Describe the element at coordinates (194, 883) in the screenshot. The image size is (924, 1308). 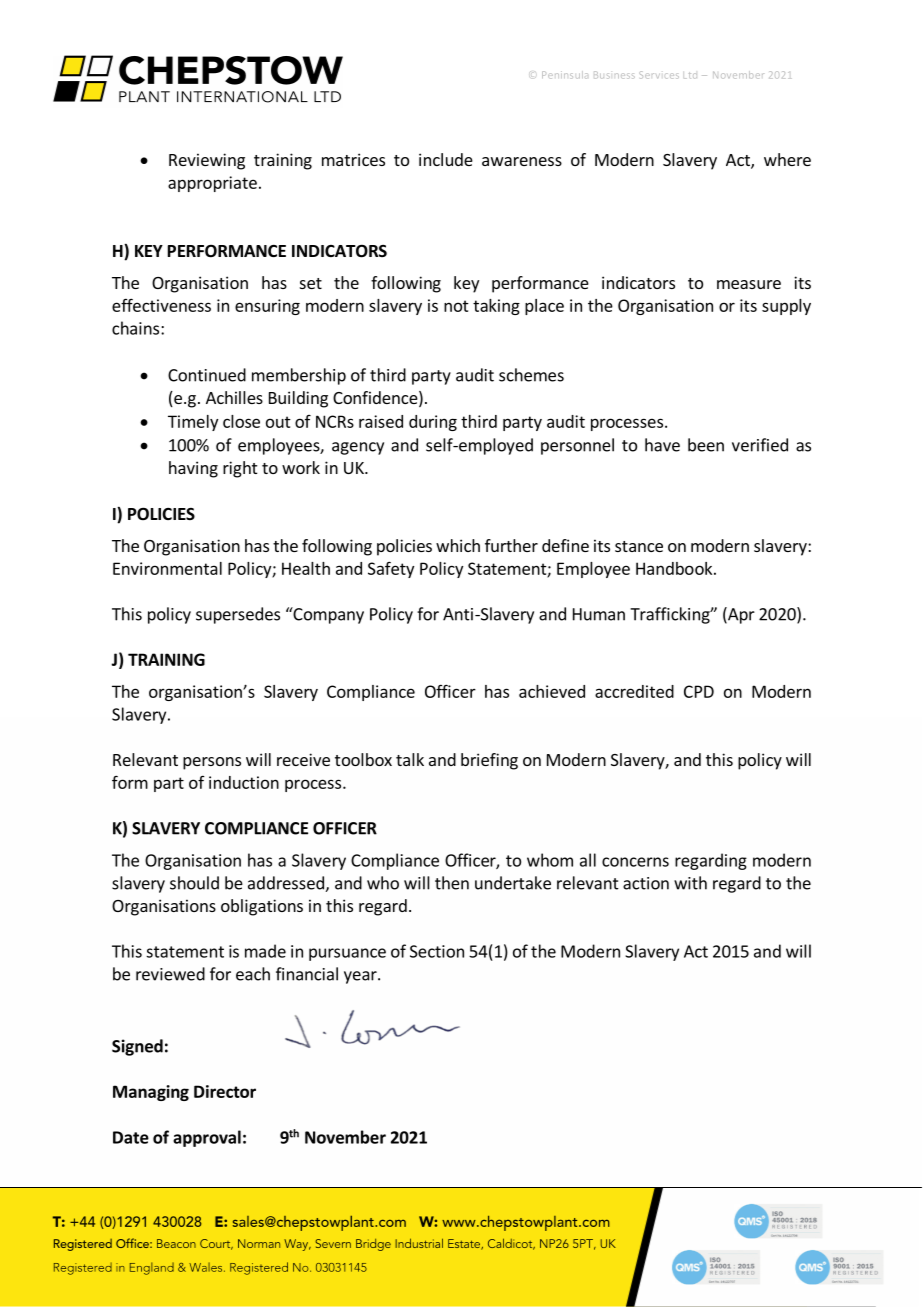
I see `should` at that location.
